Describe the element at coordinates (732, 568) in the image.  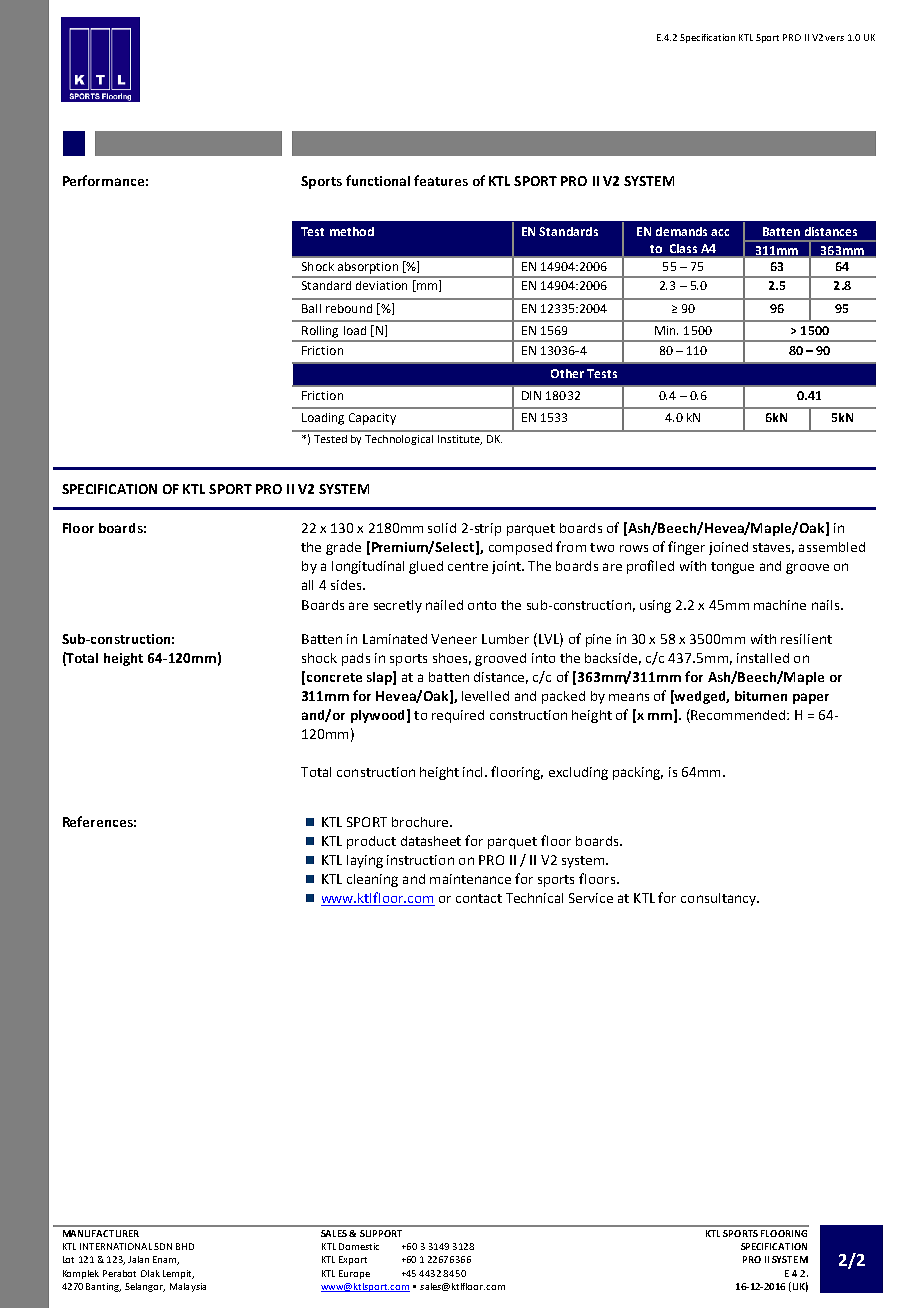
I see `tongue` at that location.
